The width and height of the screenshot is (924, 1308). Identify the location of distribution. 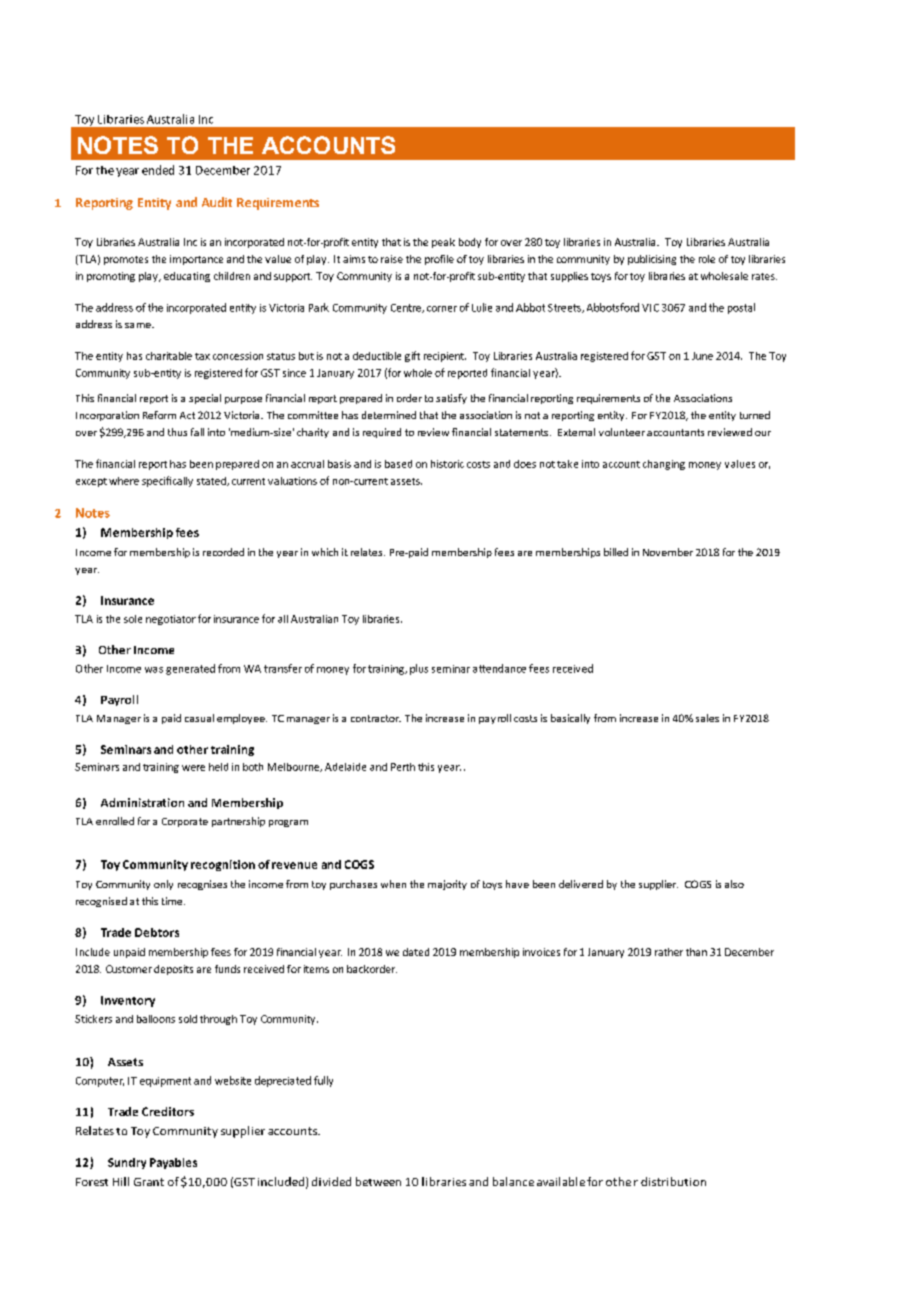
(673, 1181).
